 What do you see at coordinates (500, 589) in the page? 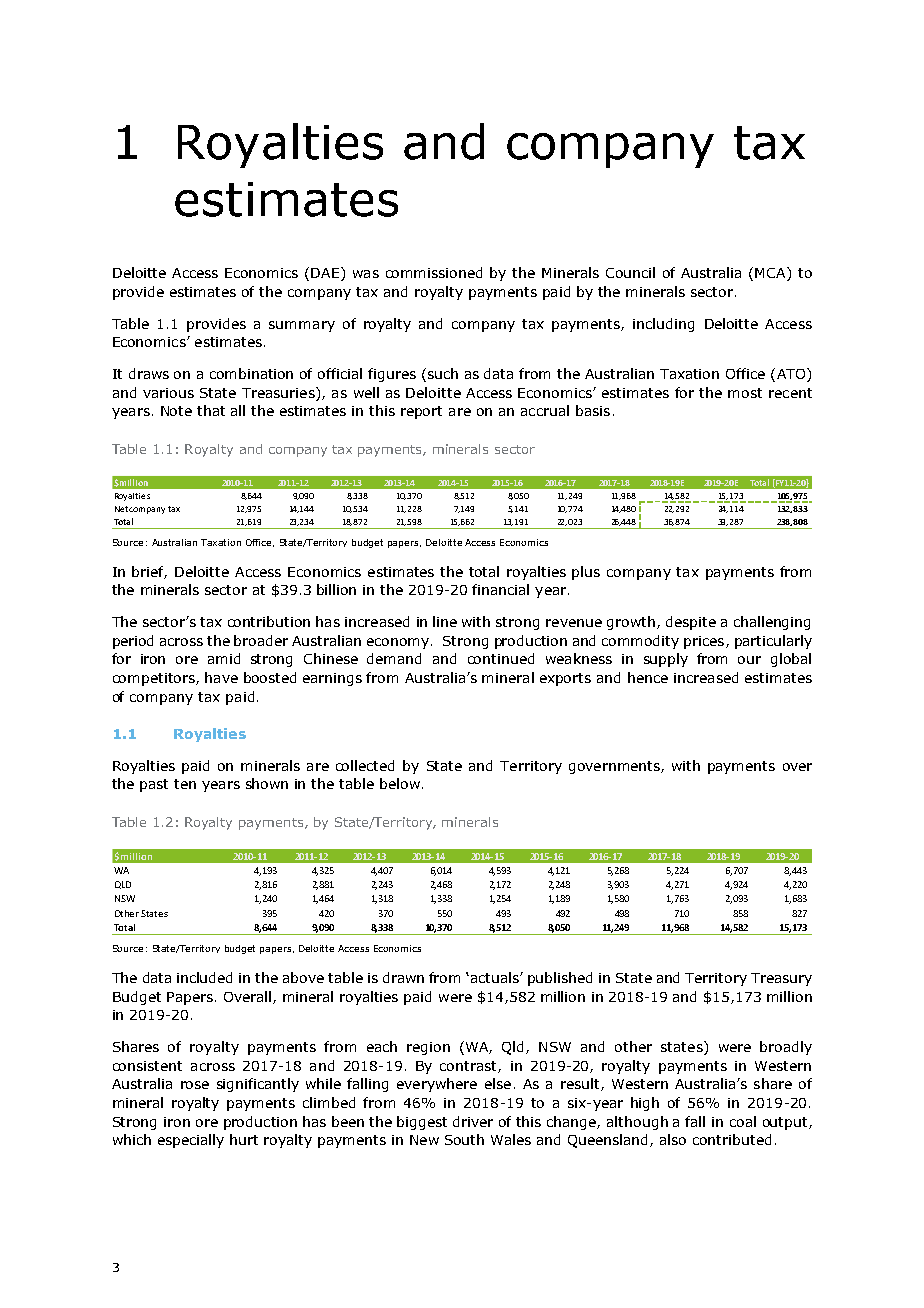
I see `financial` at bounding box center [500, 589].
